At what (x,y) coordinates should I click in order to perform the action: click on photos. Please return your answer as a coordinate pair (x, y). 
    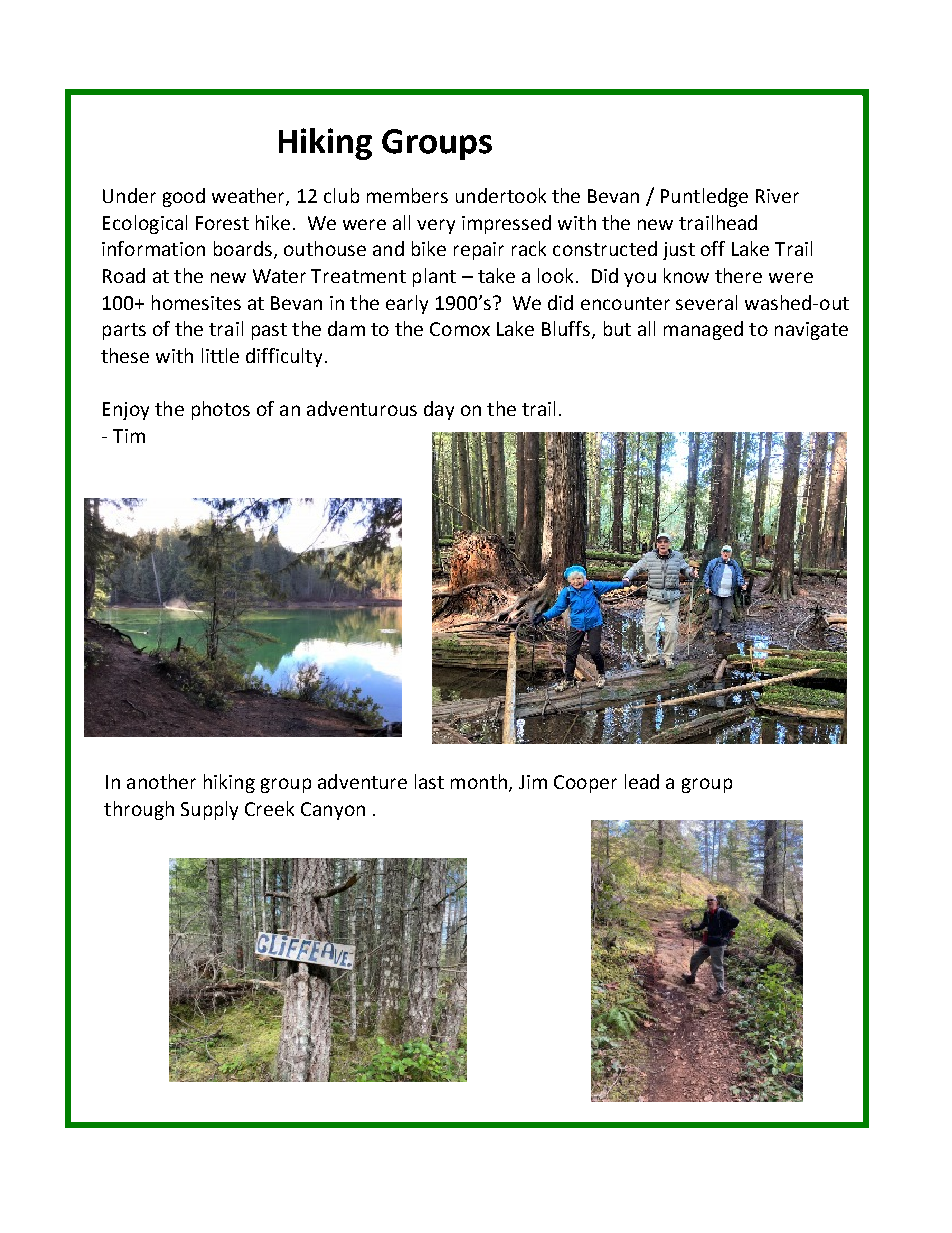
    Looking at the image, I should click on (221, 410).
